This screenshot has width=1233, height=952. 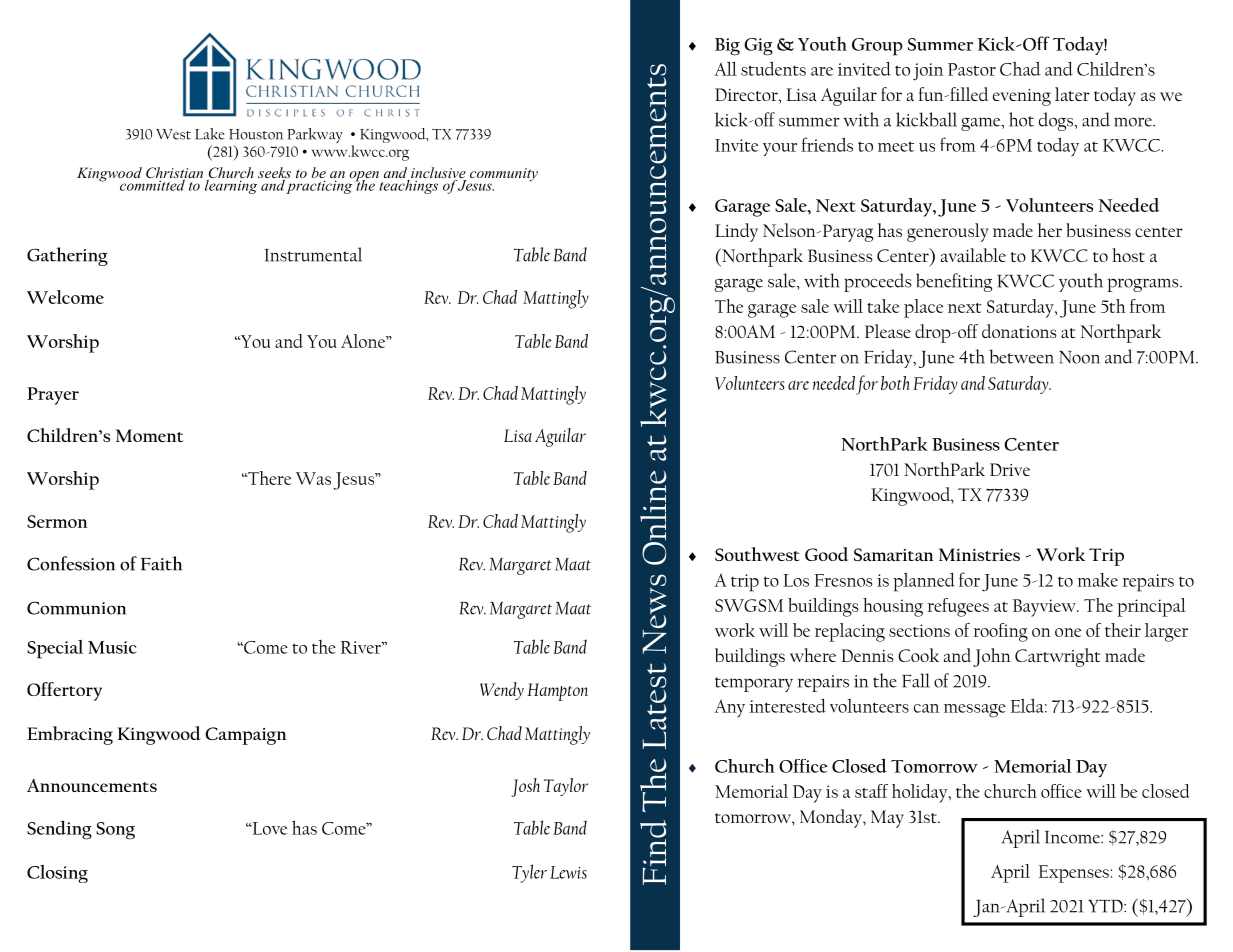 I want to click on Good, so click(x=826, y=554).
